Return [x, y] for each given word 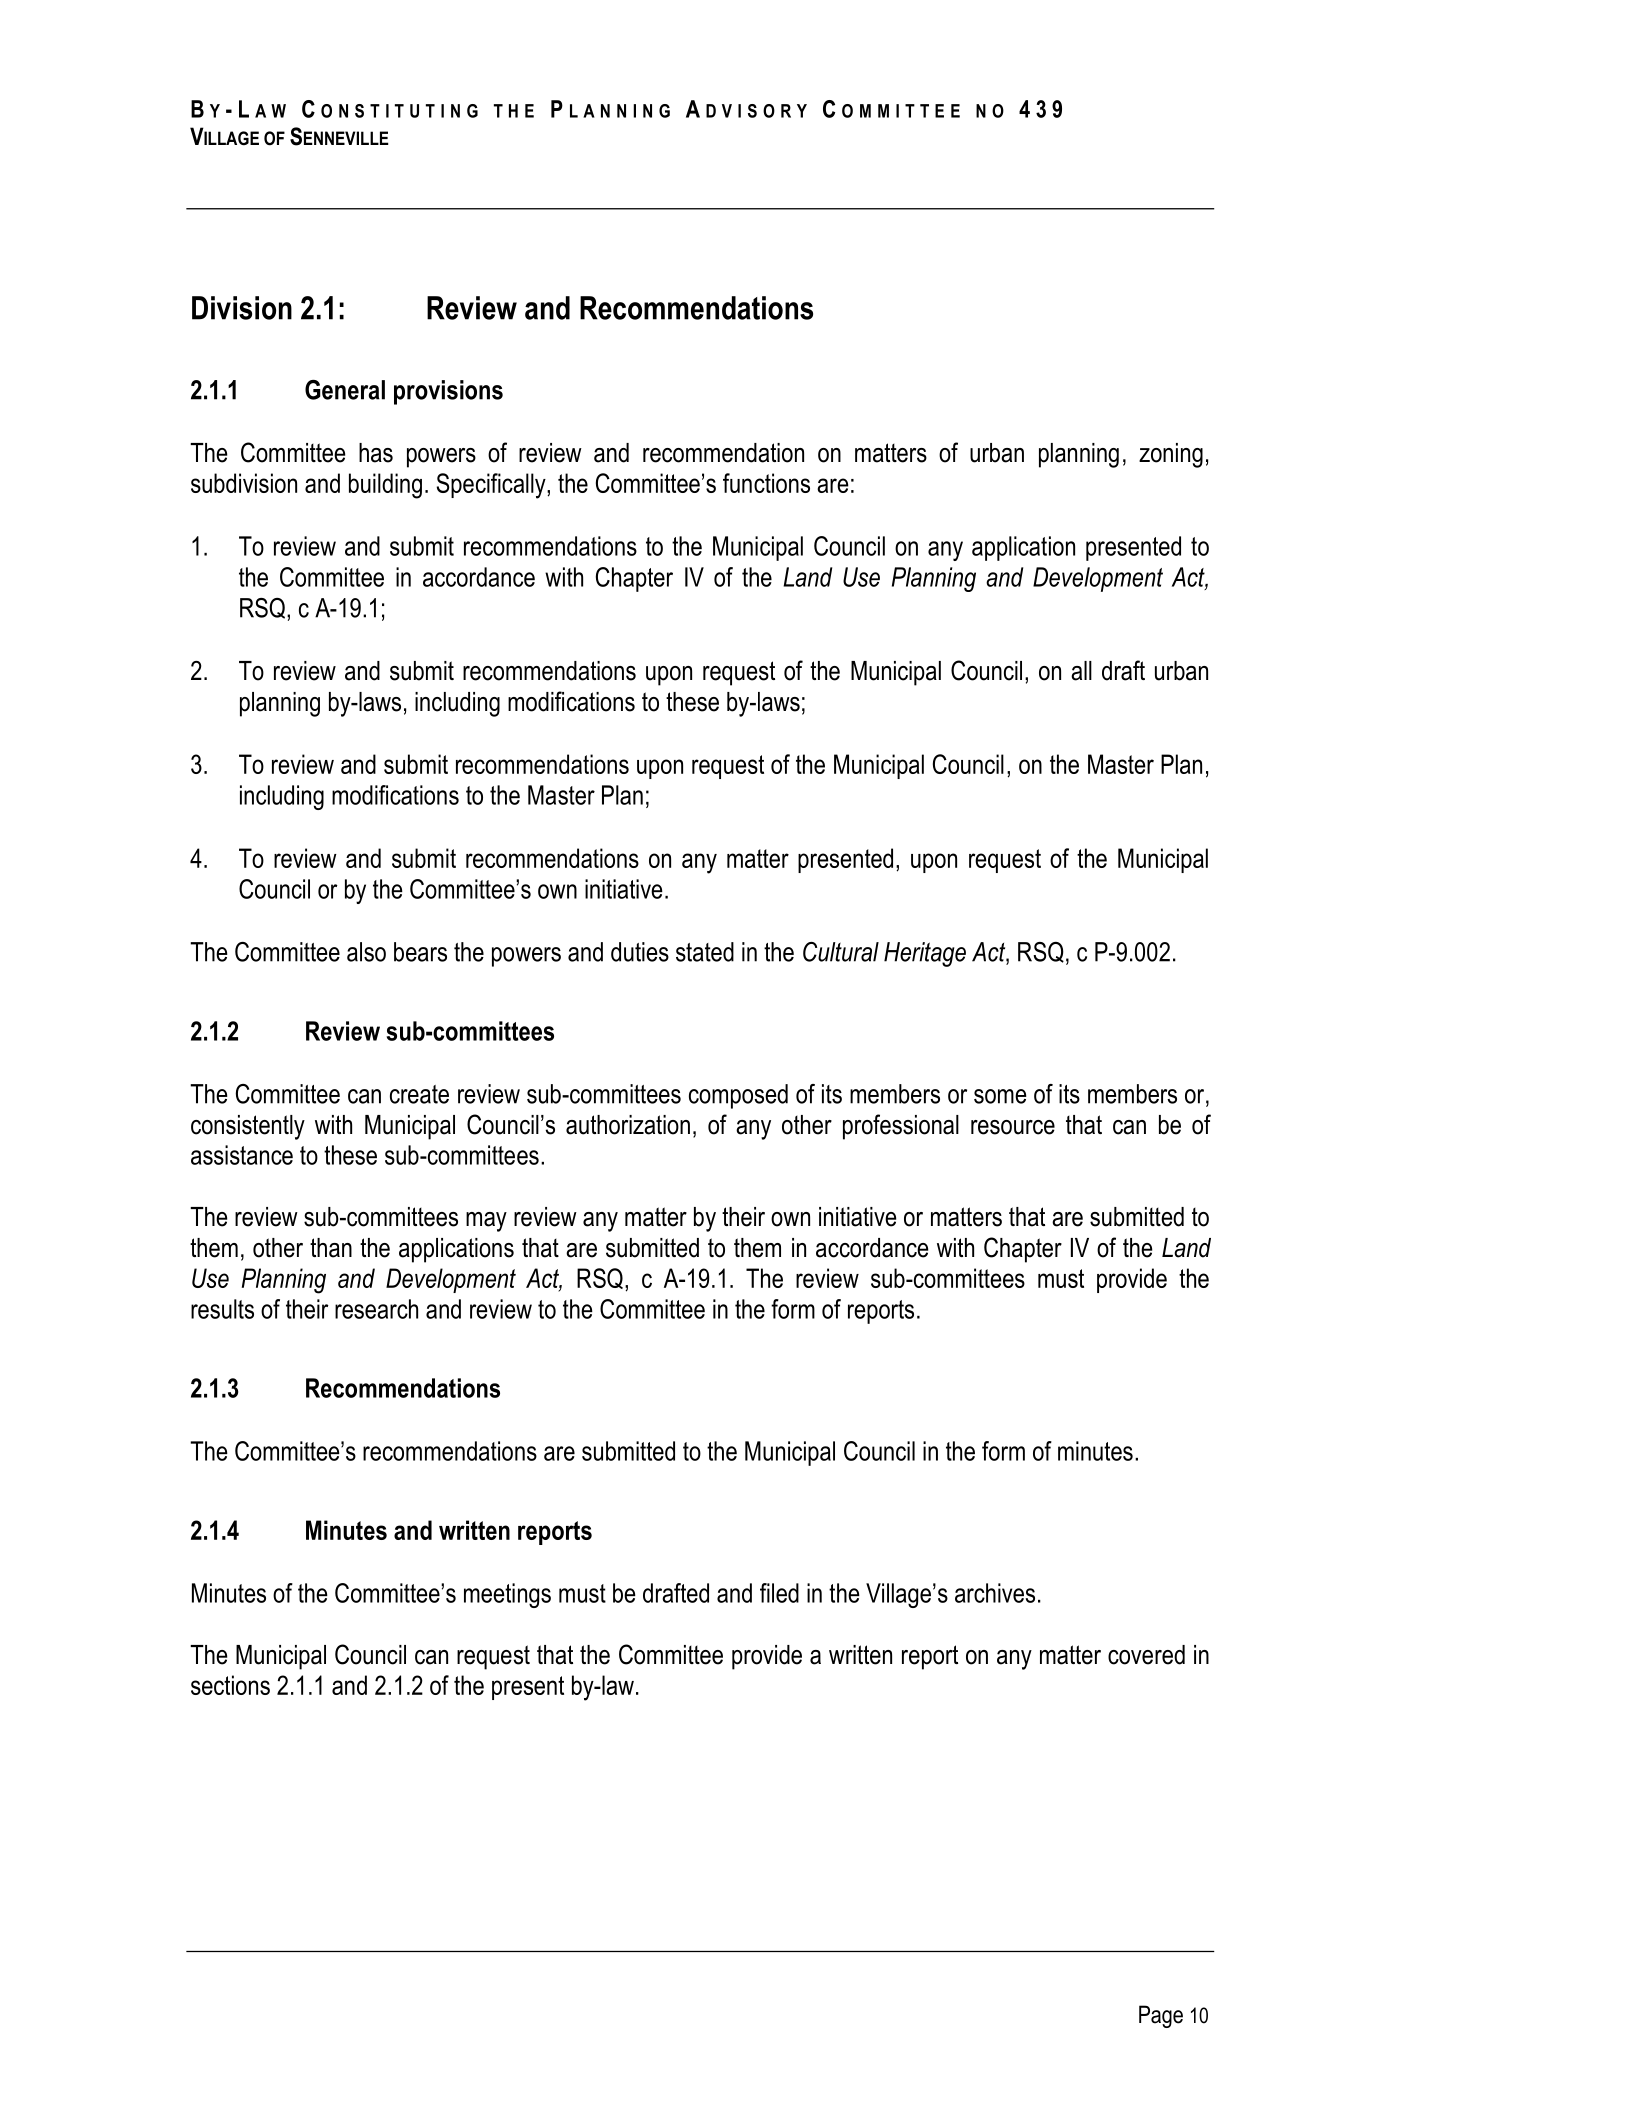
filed [779, 1593]
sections [230, 1685]
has [376, 453]
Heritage [925, 954]
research [376, 1309]
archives [995, 1593]
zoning [1171, 455]
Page [1161, 2016]
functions [766, 483]
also [366, 952]
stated [705, 952]
